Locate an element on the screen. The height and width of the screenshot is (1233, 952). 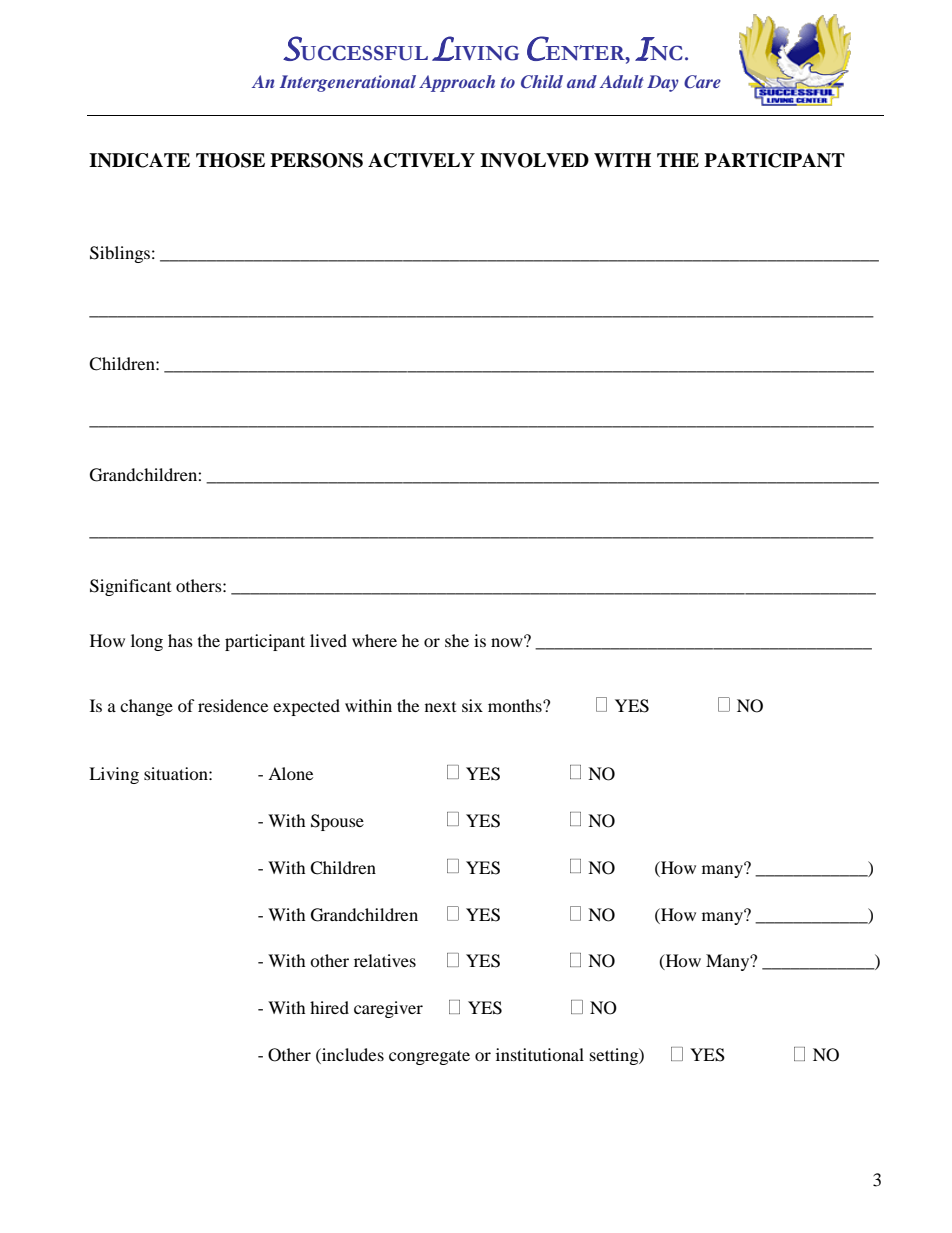
Significant is located at coordinates (130, 587).
